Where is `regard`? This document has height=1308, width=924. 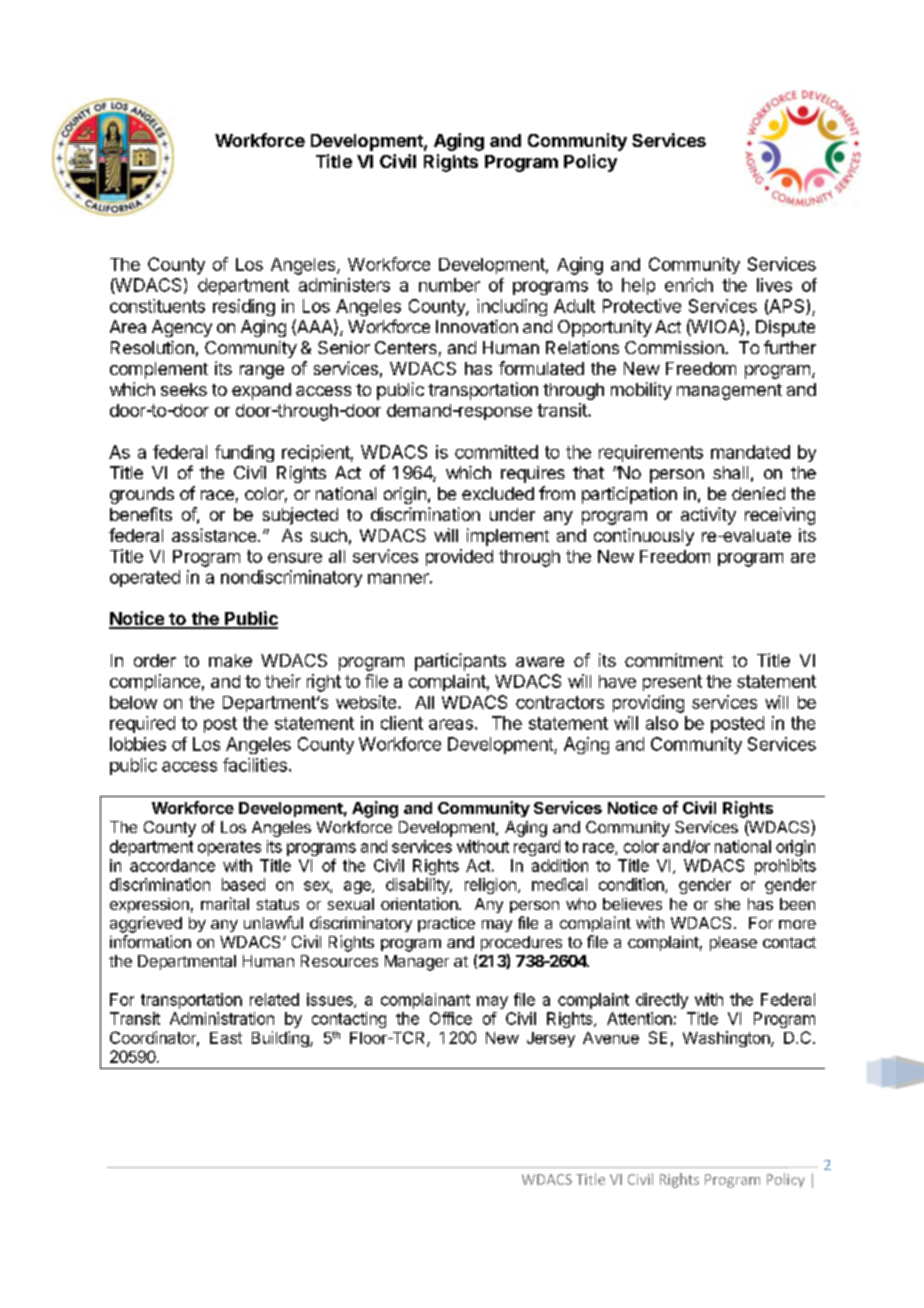
regard is located at coordinates (537, 848).
